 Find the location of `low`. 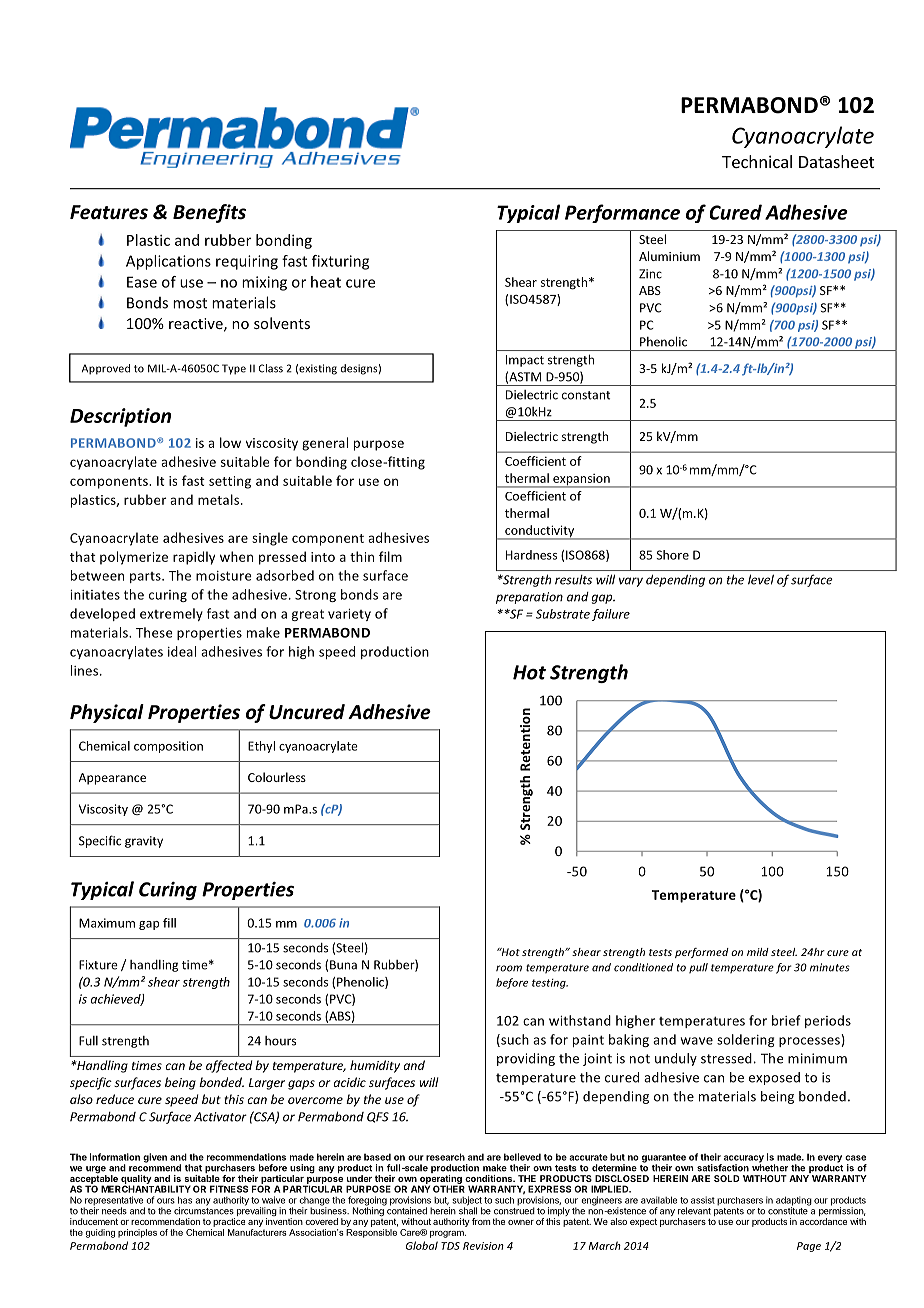

low is located at coordinates (230, 442).
